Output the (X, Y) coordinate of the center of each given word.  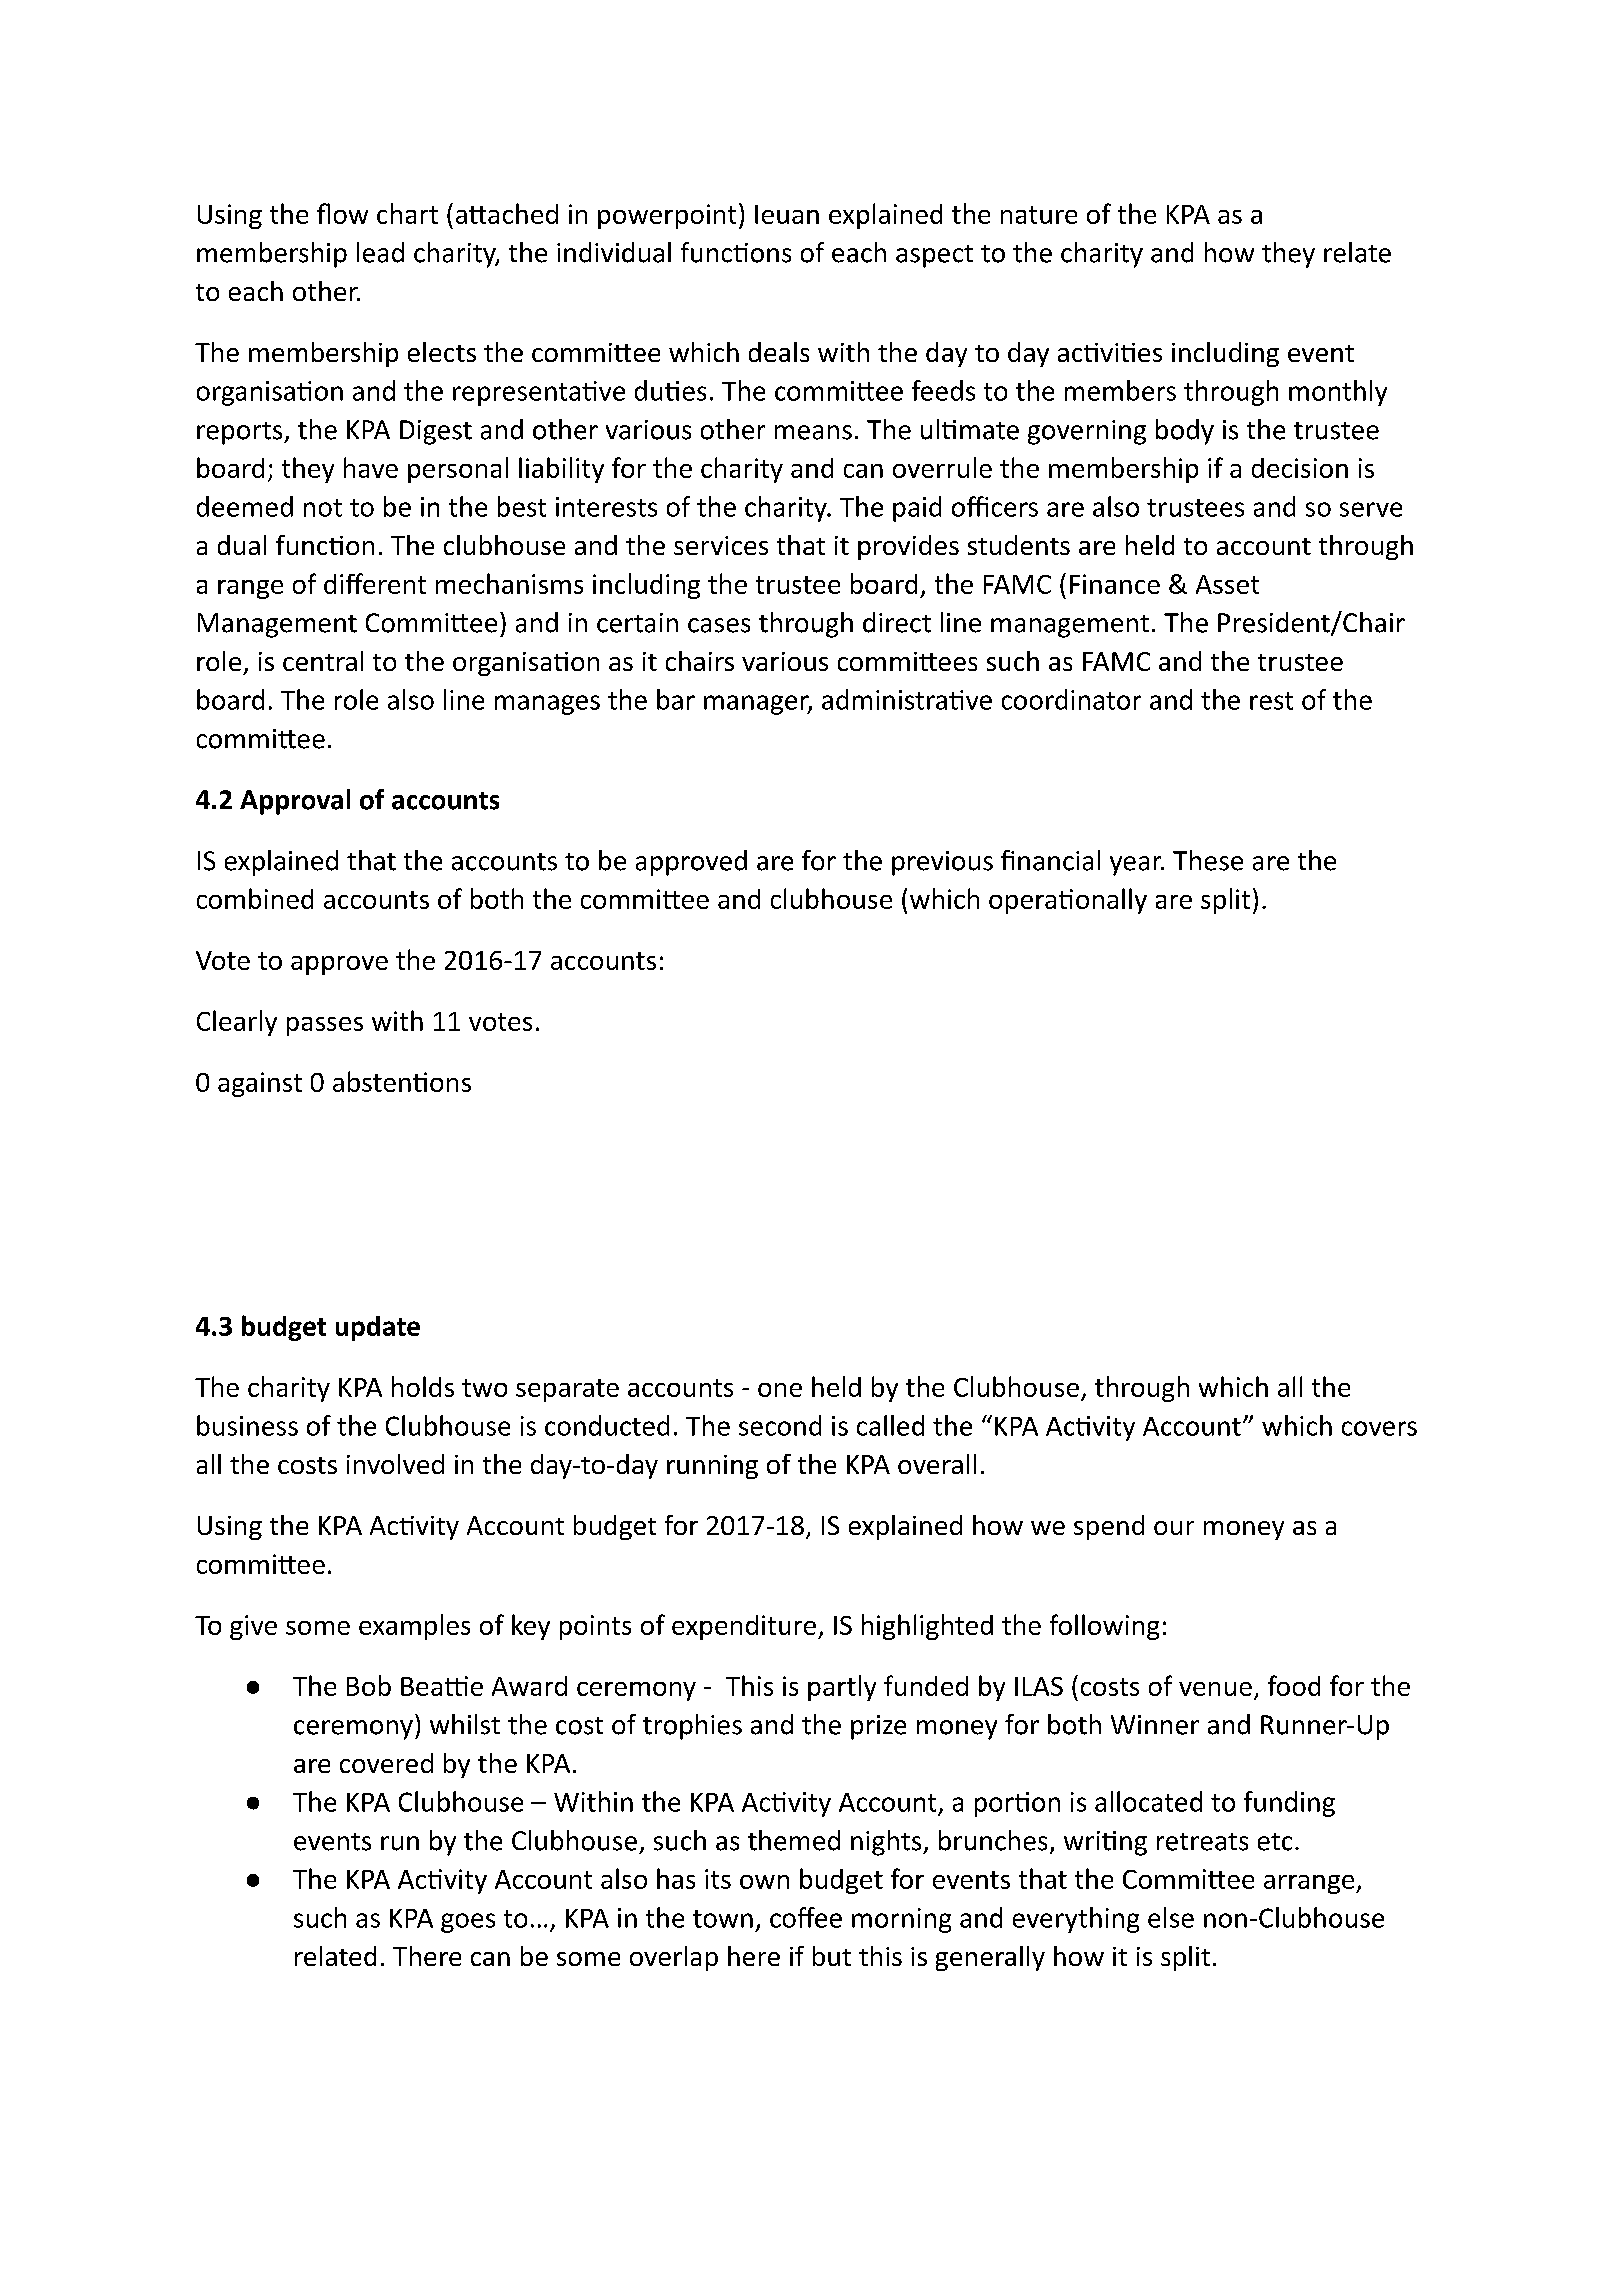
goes (468, 1923)
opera (1022, 904)
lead (380, 252)
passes (325, 1026)
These (1208, 860)
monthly (1338, 393)
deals (779, 352)
